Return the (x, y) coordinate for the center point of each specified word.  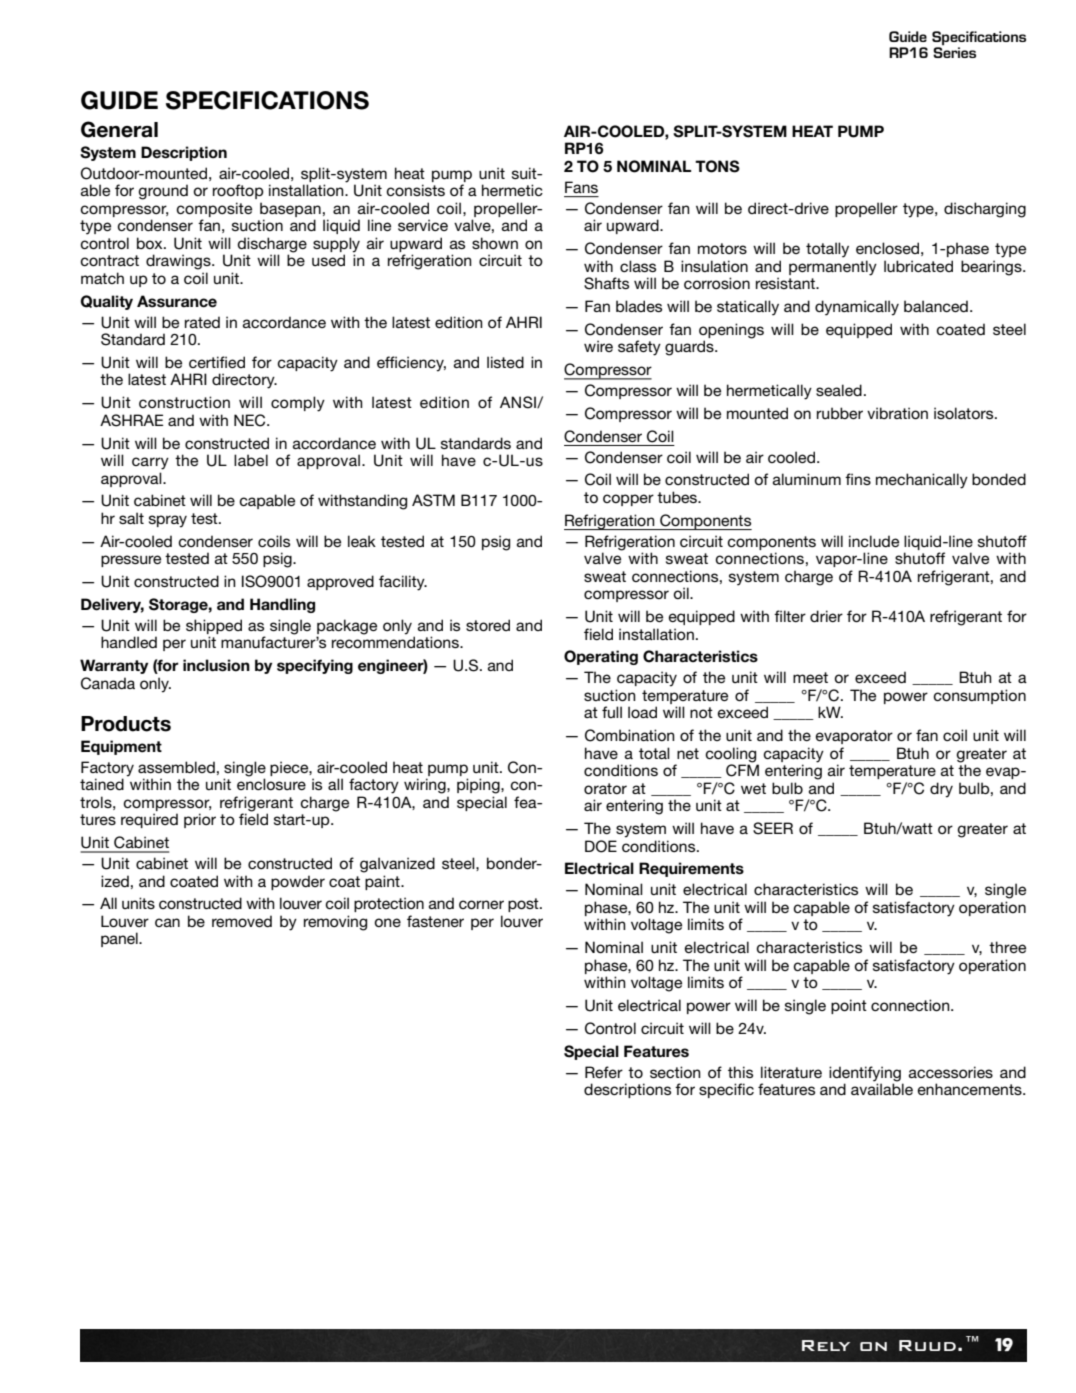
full (612, 712)
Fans (581, 187)
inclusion (216, 665)
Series (954, 52)
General (119, 129)
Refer (604, 1072)
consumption (979, 696)
